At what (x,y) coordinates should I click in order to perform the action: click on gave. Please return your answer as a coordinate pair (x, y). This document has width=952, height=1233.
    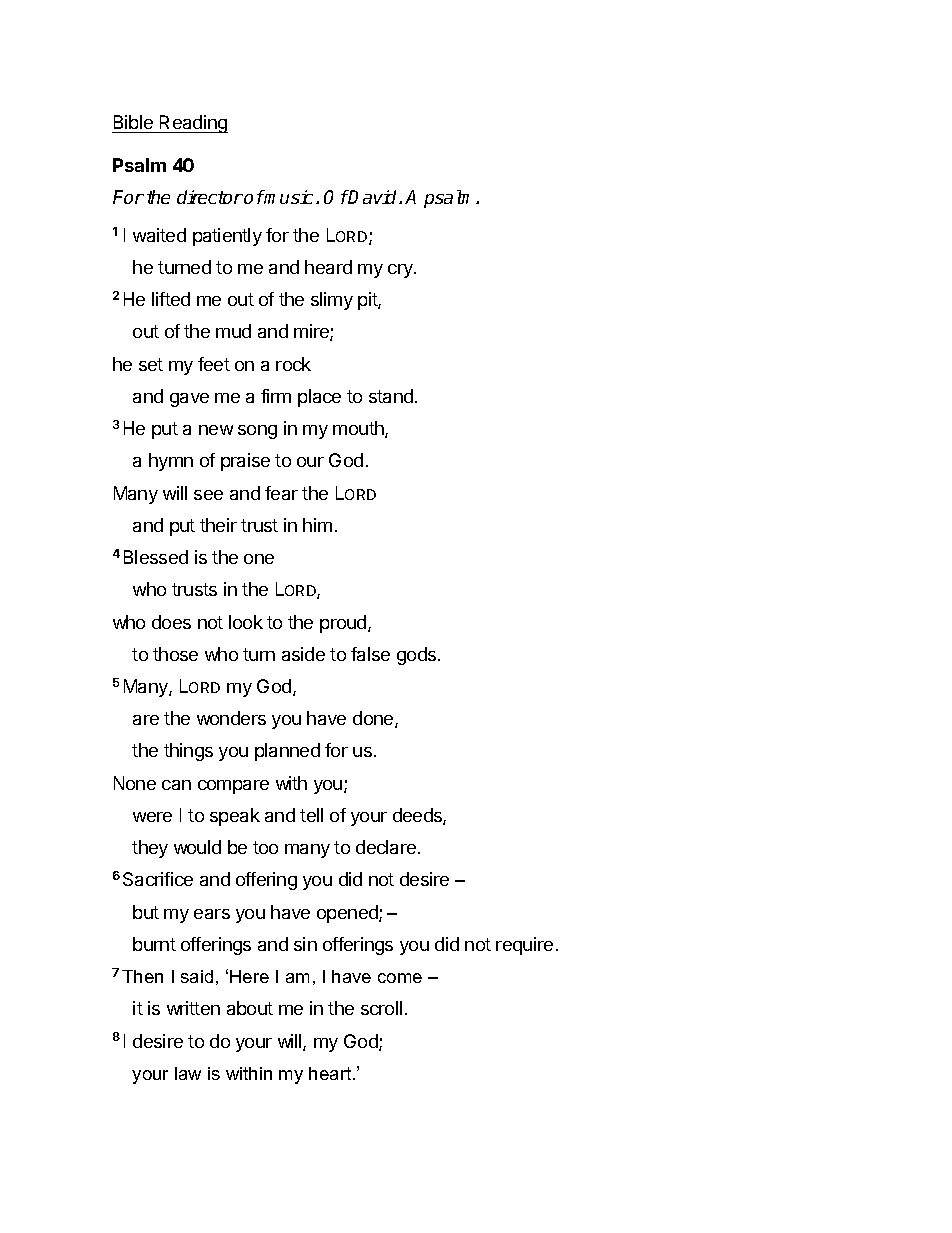
    Looking at the image, I should click on (189, 400).
